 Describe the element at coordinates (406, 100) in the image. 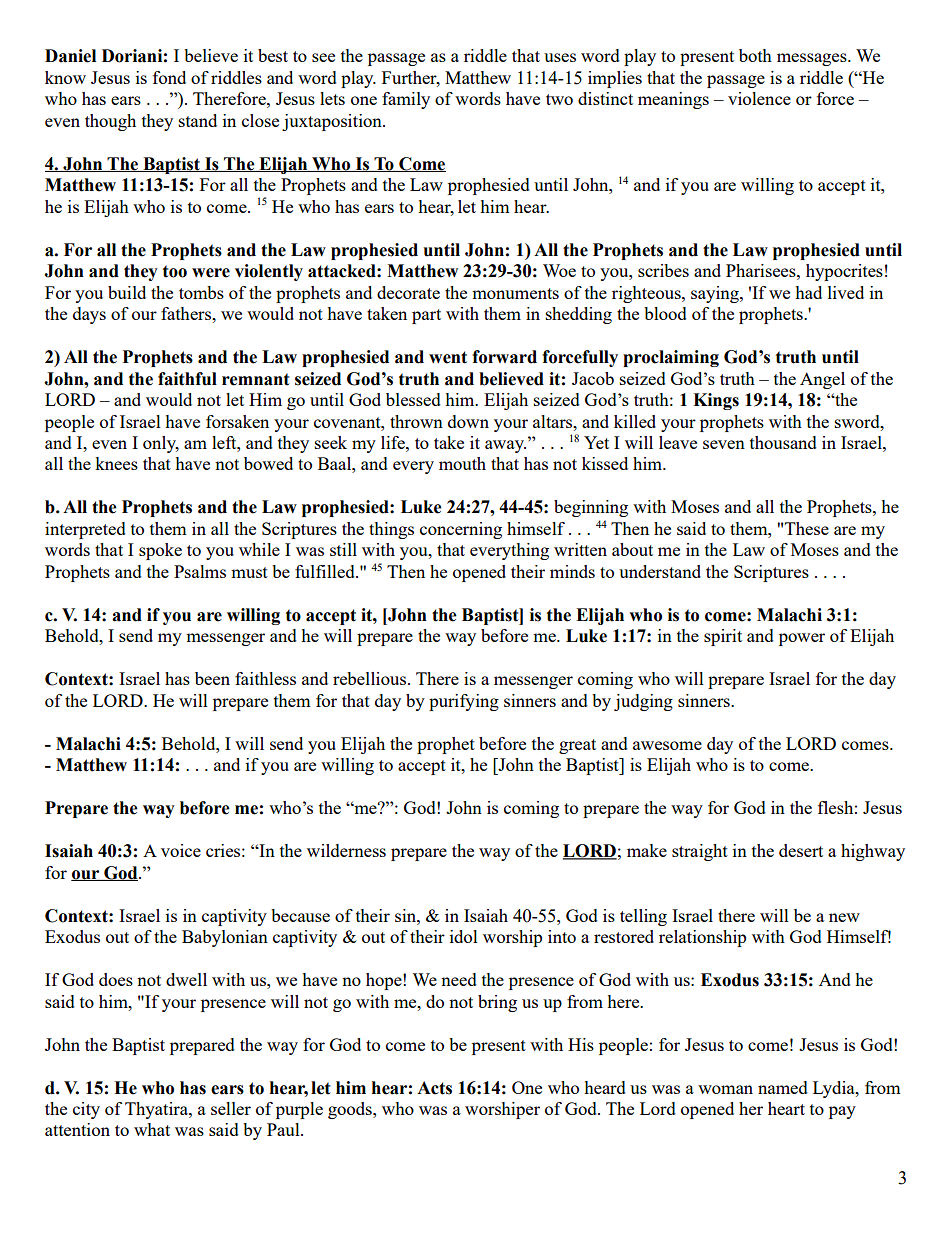

I see `family` at that location.
